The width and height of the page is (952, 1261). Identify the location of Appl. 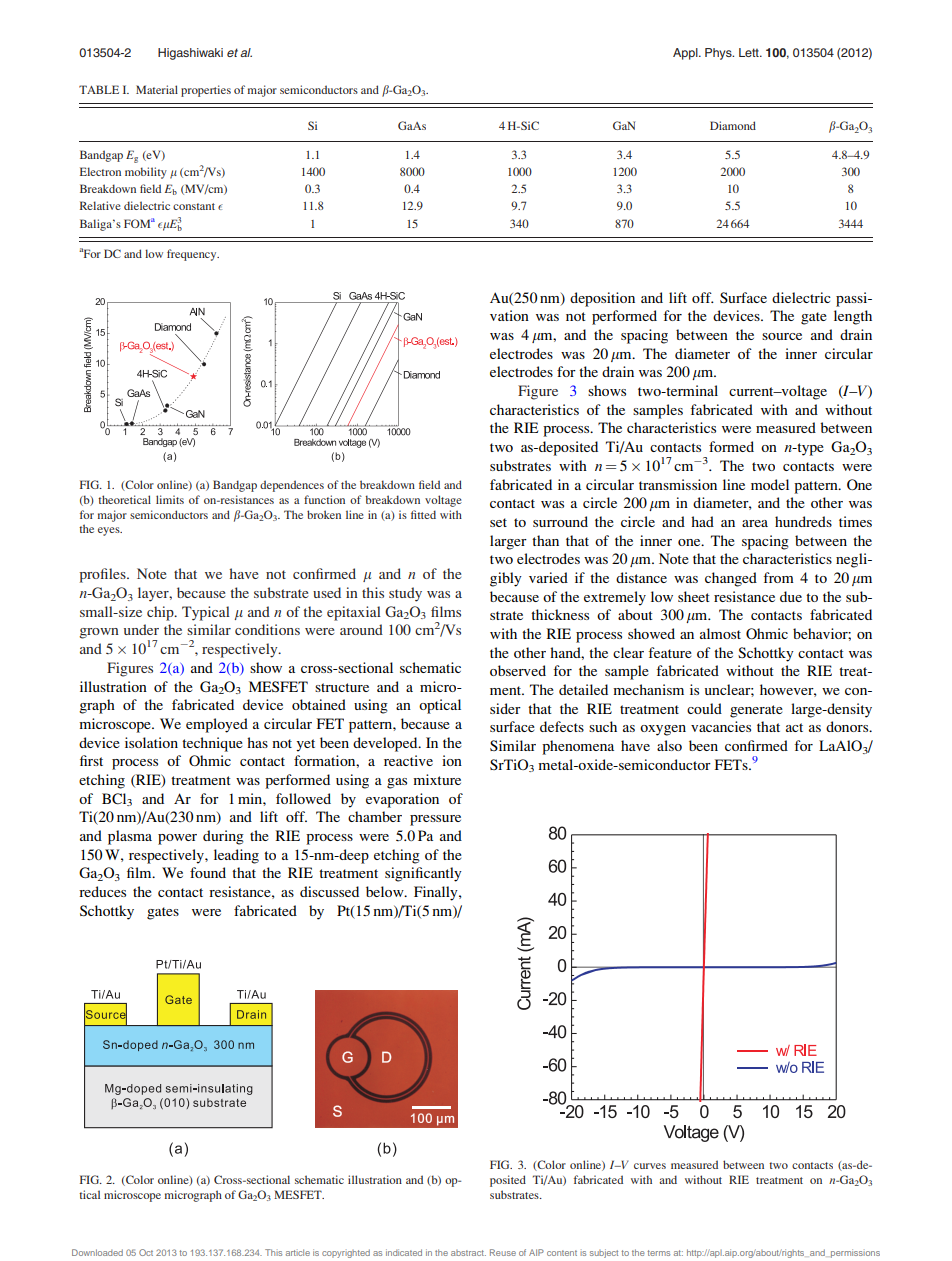
(686, 54).
